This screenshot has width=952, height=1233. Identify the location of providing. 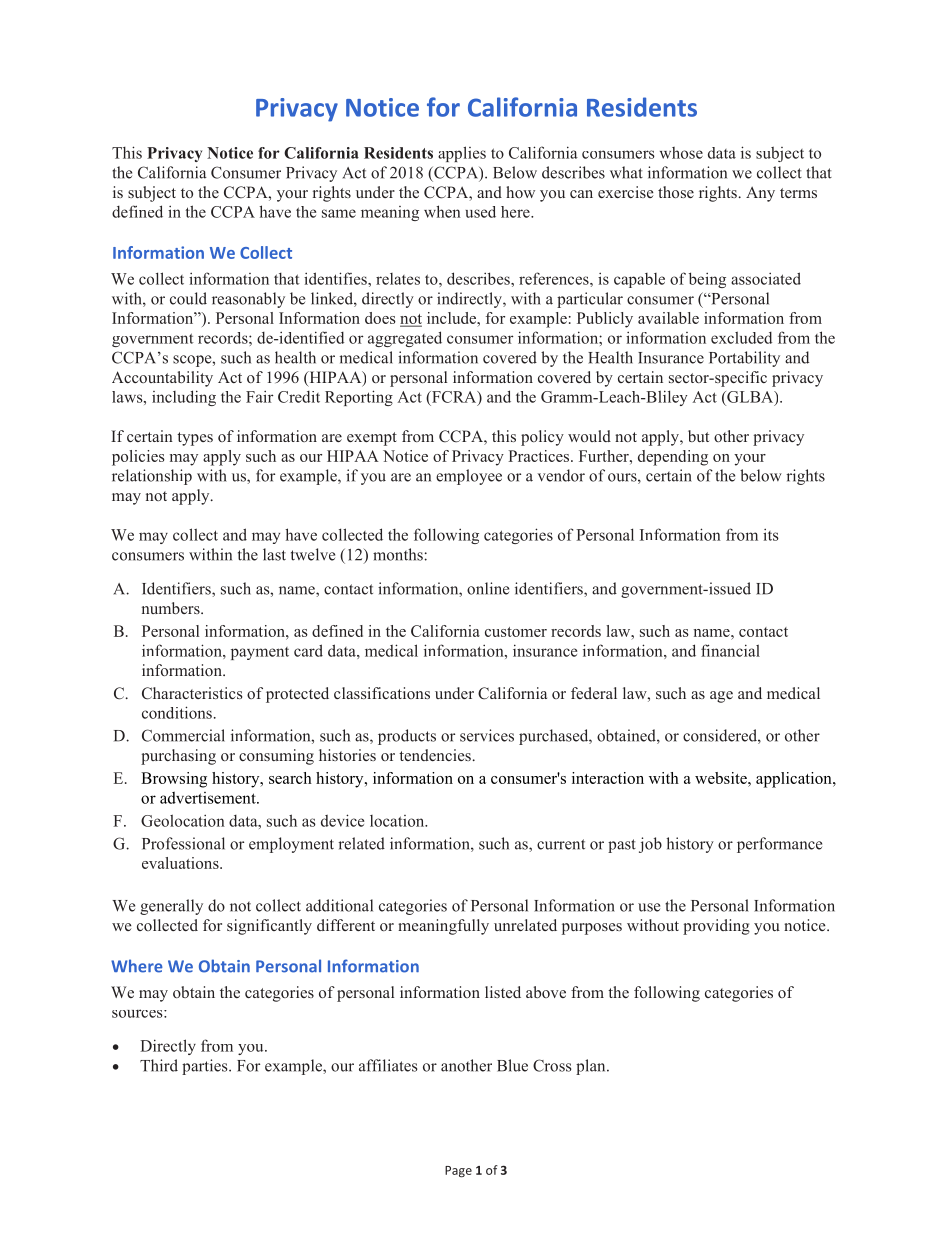
(716, 927).
